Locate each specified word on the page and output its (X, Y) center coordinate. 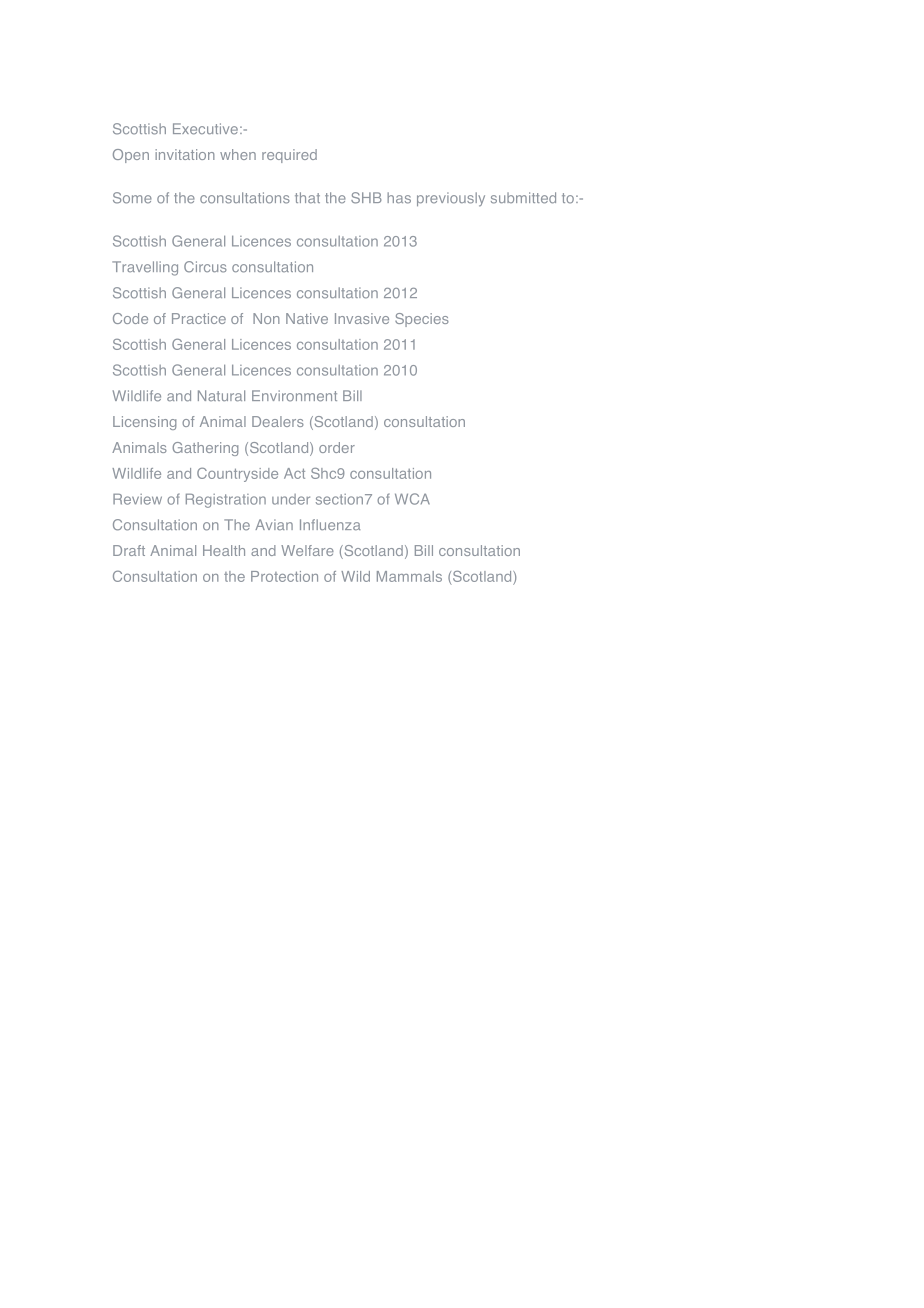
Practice (199, 318)
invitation (185, 154)
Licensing (144, 423)
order (337, 447)
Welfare (307, 550)
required (289, 156)
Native (307, 318)
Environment (294, 396)
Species (422, 320)
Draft (129, 550)
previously (451, 199)
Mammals (409, 576)
